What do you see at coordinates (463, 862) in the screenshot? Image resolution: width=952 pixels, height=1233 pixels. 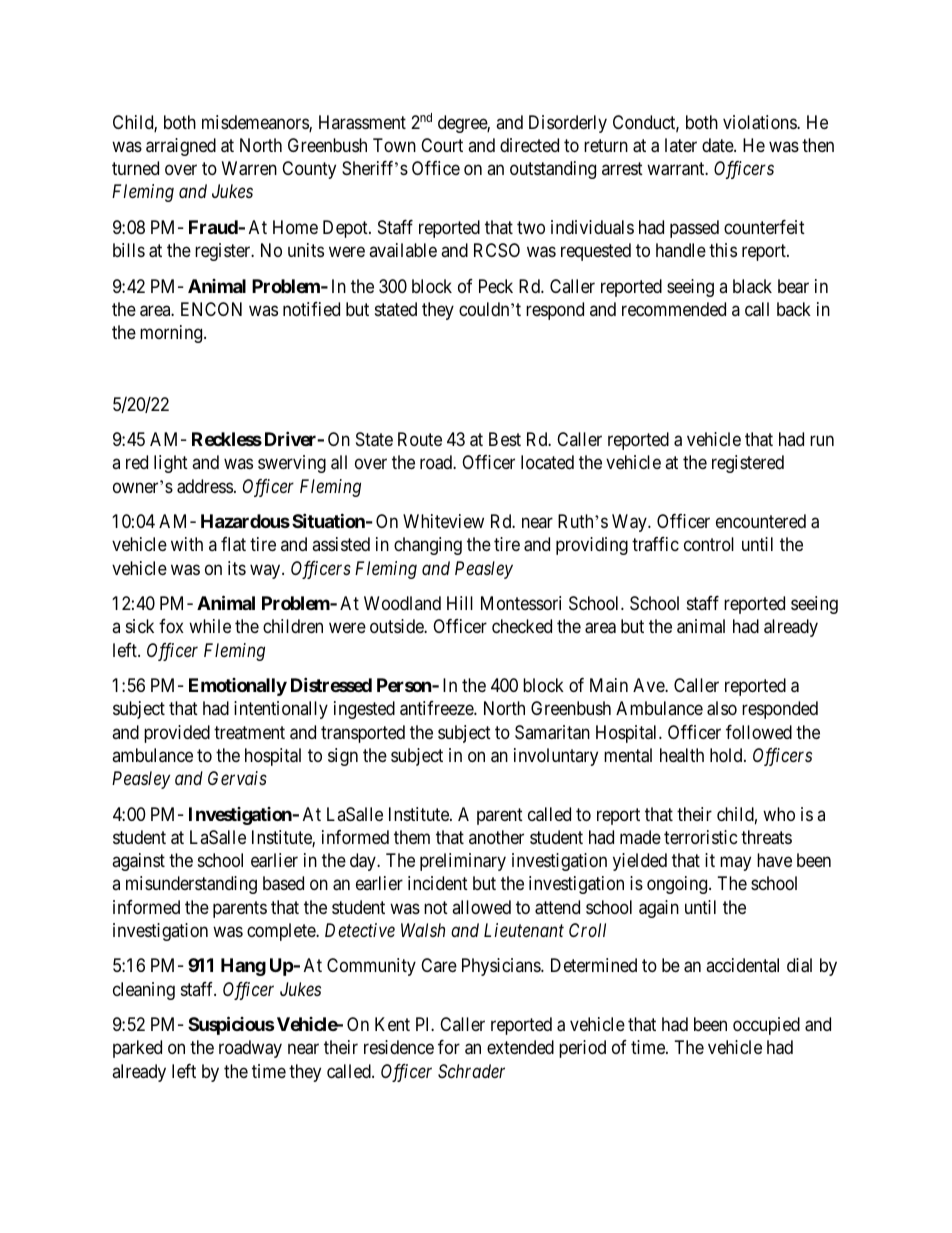 I see `preliminary` at bounding box center [463, 862].
